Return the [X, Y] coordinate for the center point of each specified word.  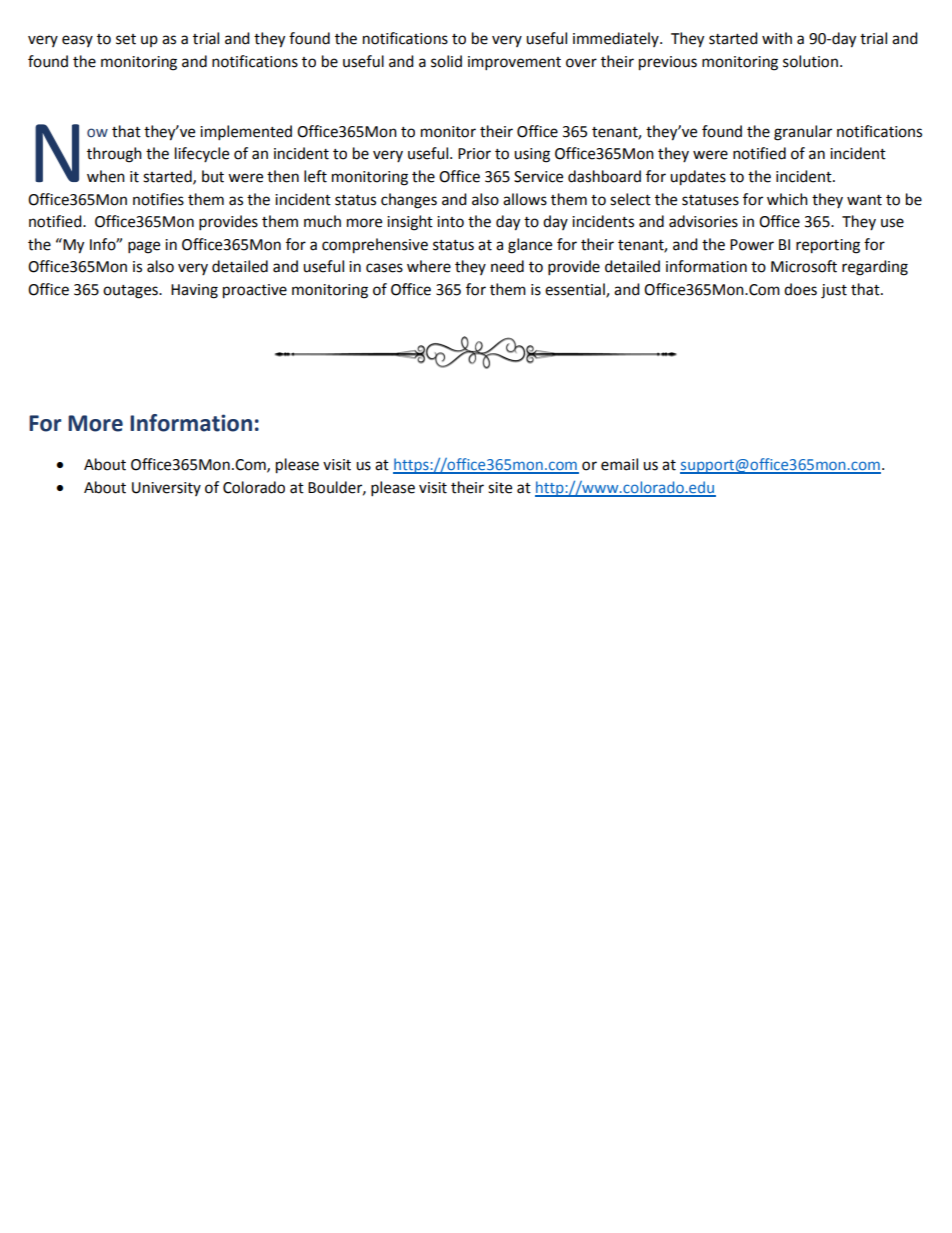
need [507, 266]
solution [810, 61]
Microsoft [804, 266]
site [500, 488]
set [126, 39]
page [144, 247]
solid [446, 61]
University [166, 489]
